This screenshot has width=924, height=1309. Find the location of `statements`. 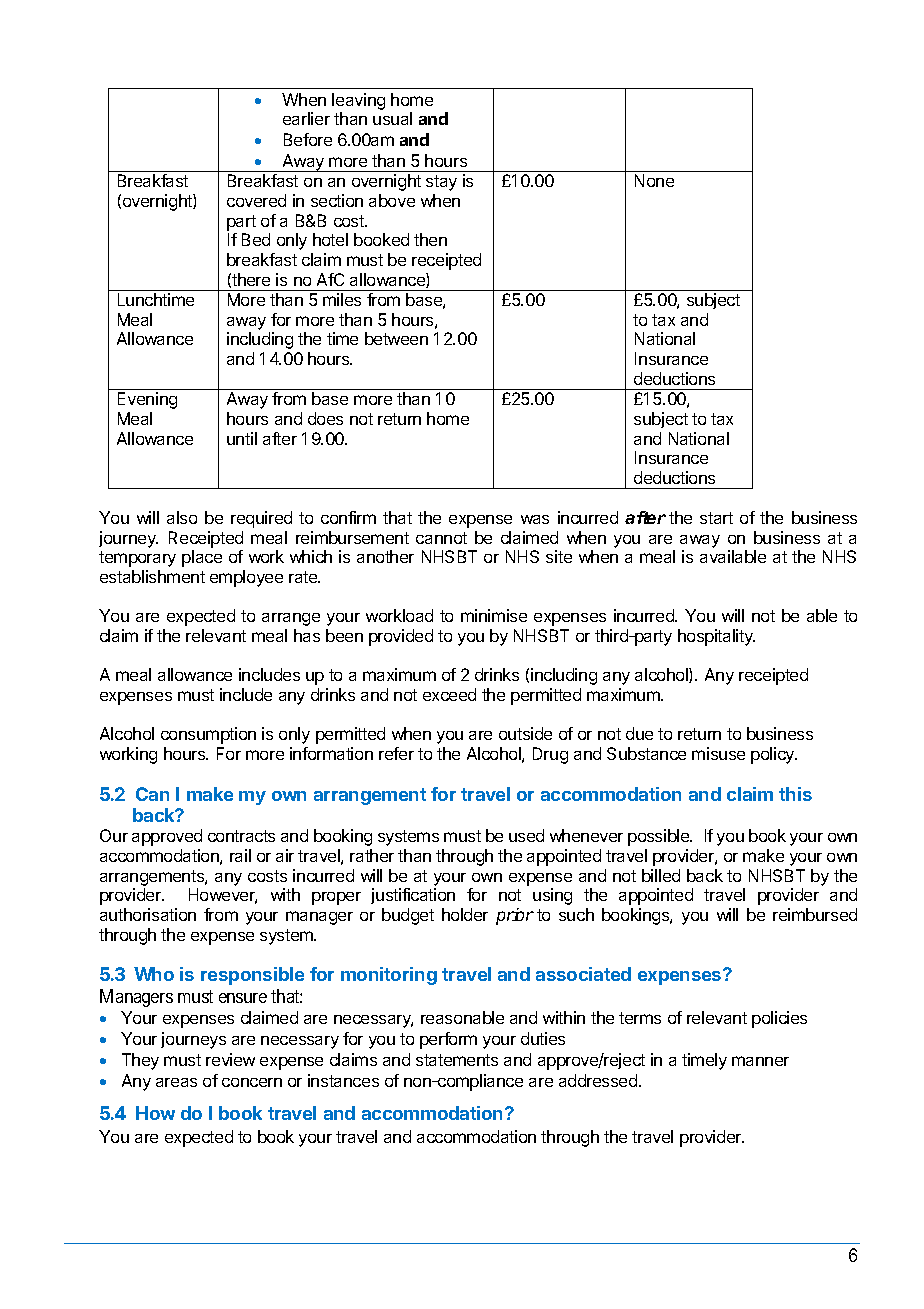

statements is located at coordinates (457, 1060).
